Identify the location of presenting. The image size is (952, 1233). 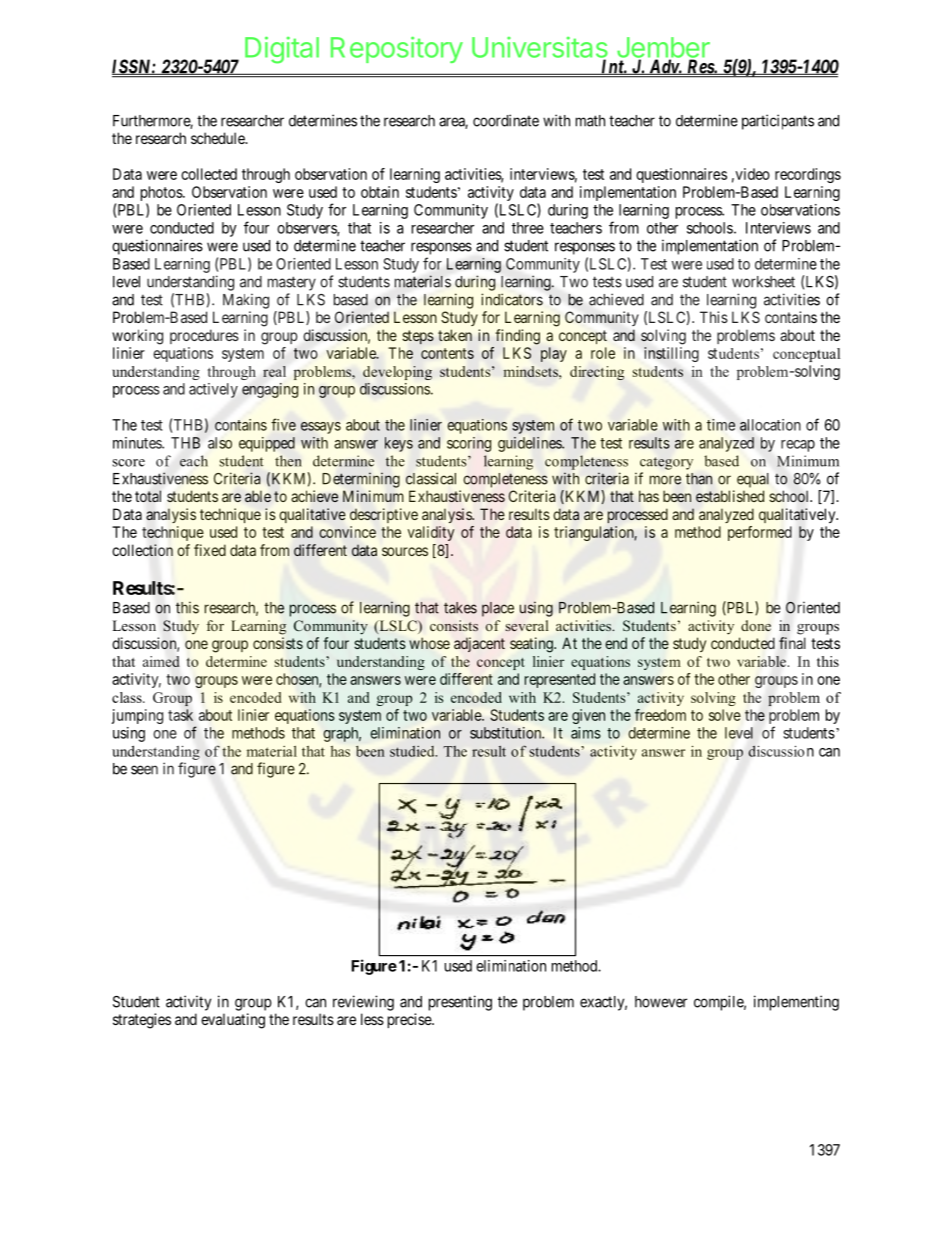
(460, 1003).
